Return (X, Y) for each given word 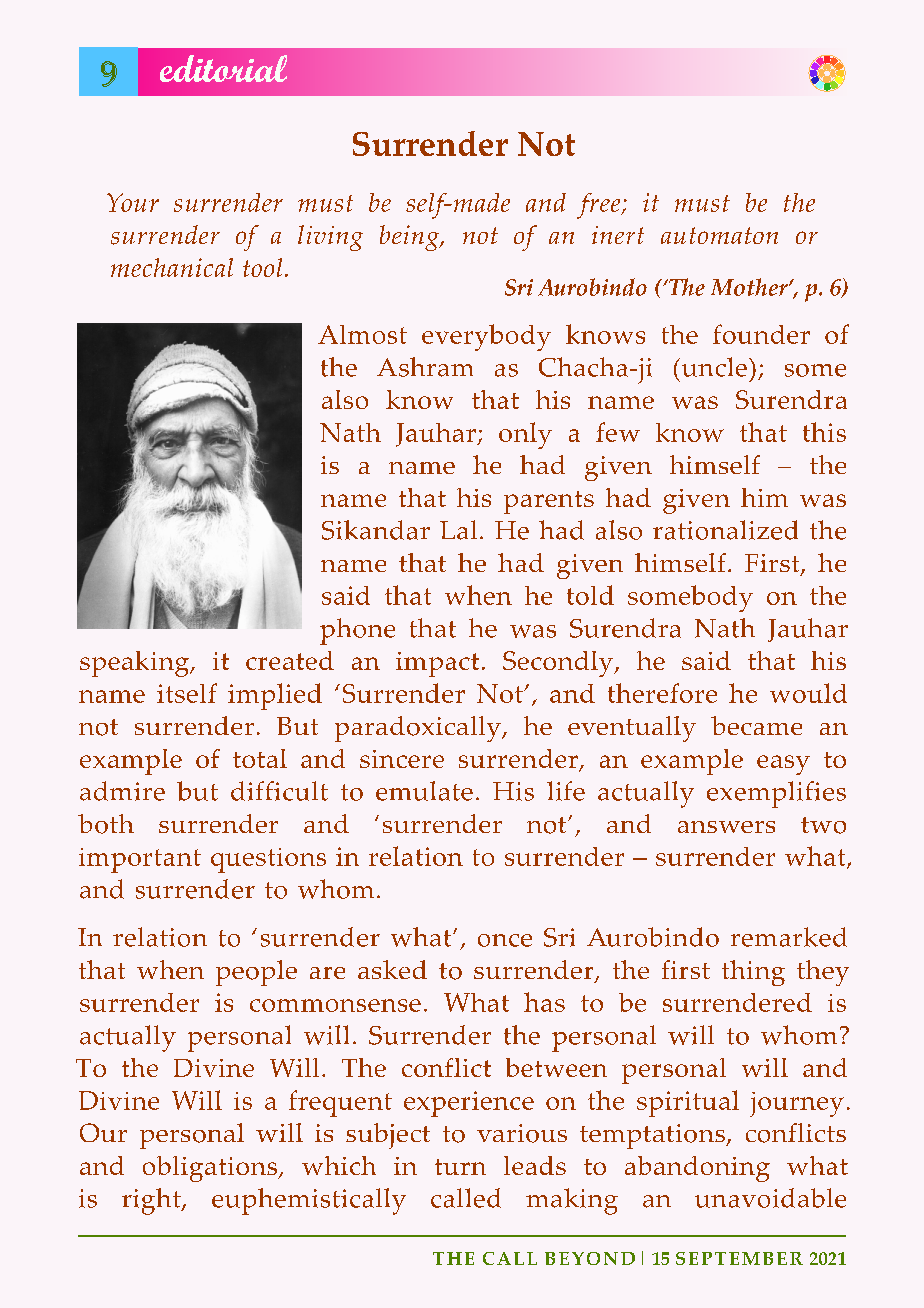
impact (437, 664)
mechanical (172, 267)
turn (460, 1167)
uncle (713, 367)
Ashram (425, 367)
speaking (135, 664)
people (256, 973)
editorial (223, 68)
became (756, 725)
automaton (719, 235)
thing (753, 973)
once (505, 940)
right (152, 1201)
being (410, 238)
